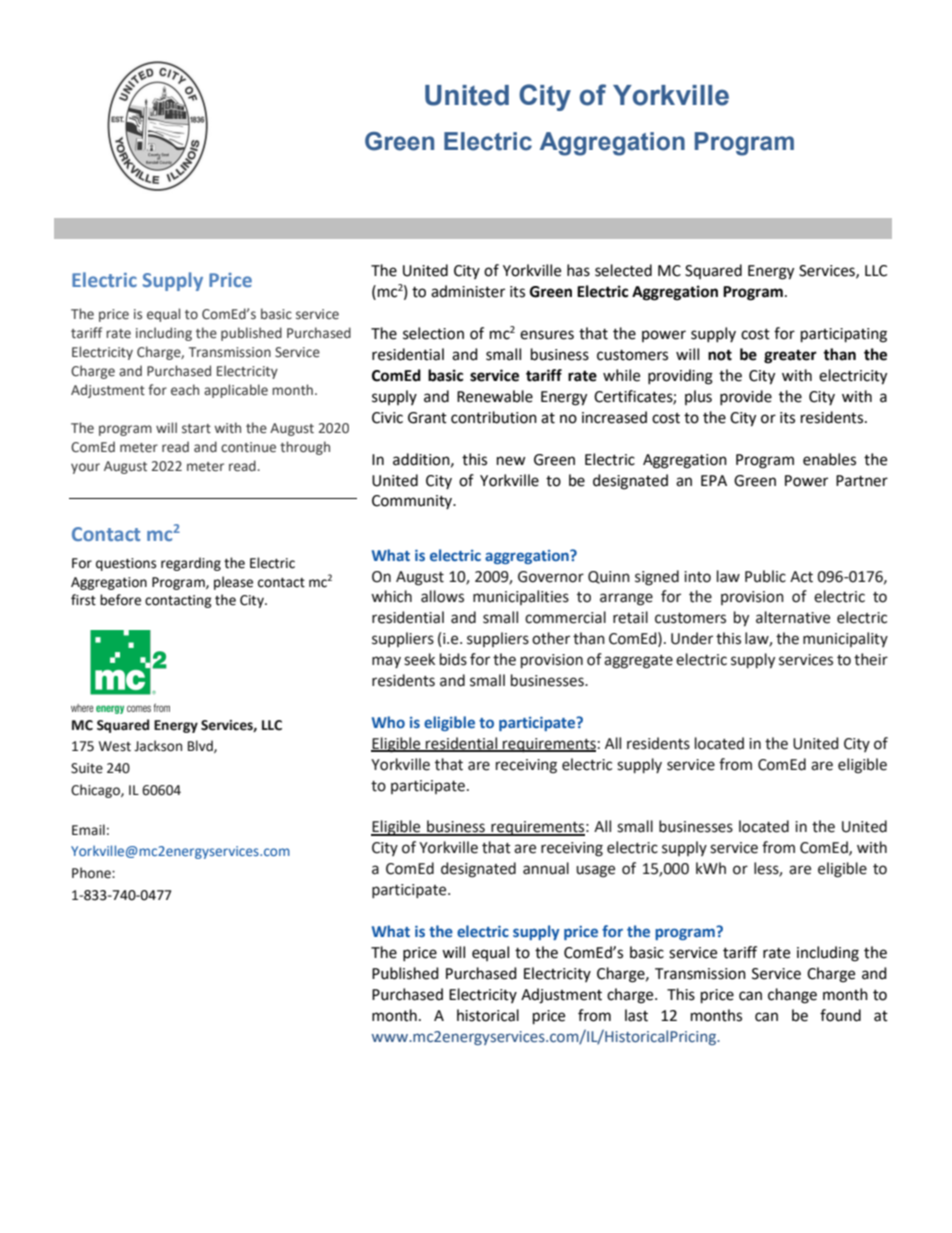 The image size is (952, 1233). Describe the element at coordinates (248, 447) in the screenshot. I see `continue` at that location.
